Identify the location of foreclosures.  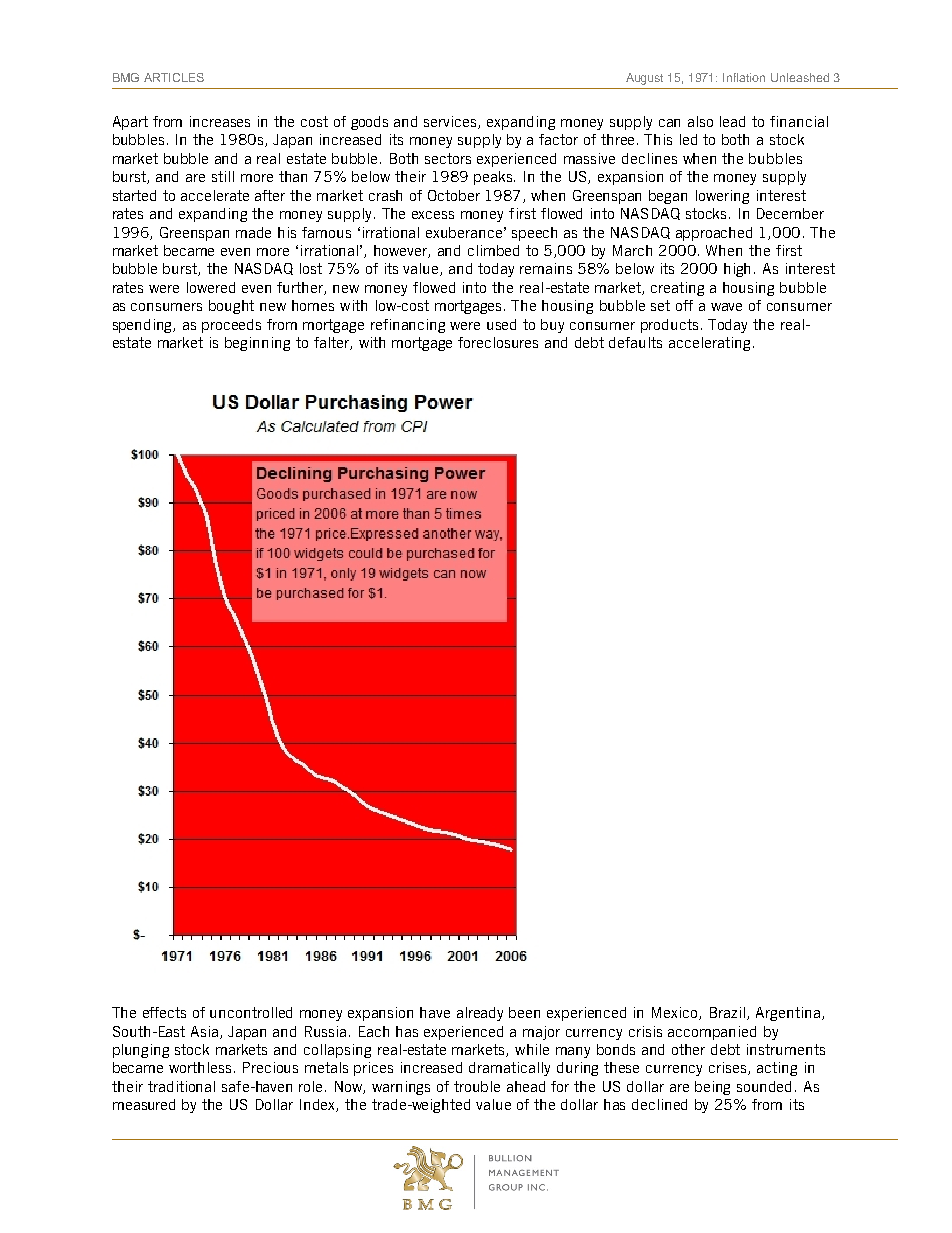
(498, 342).
